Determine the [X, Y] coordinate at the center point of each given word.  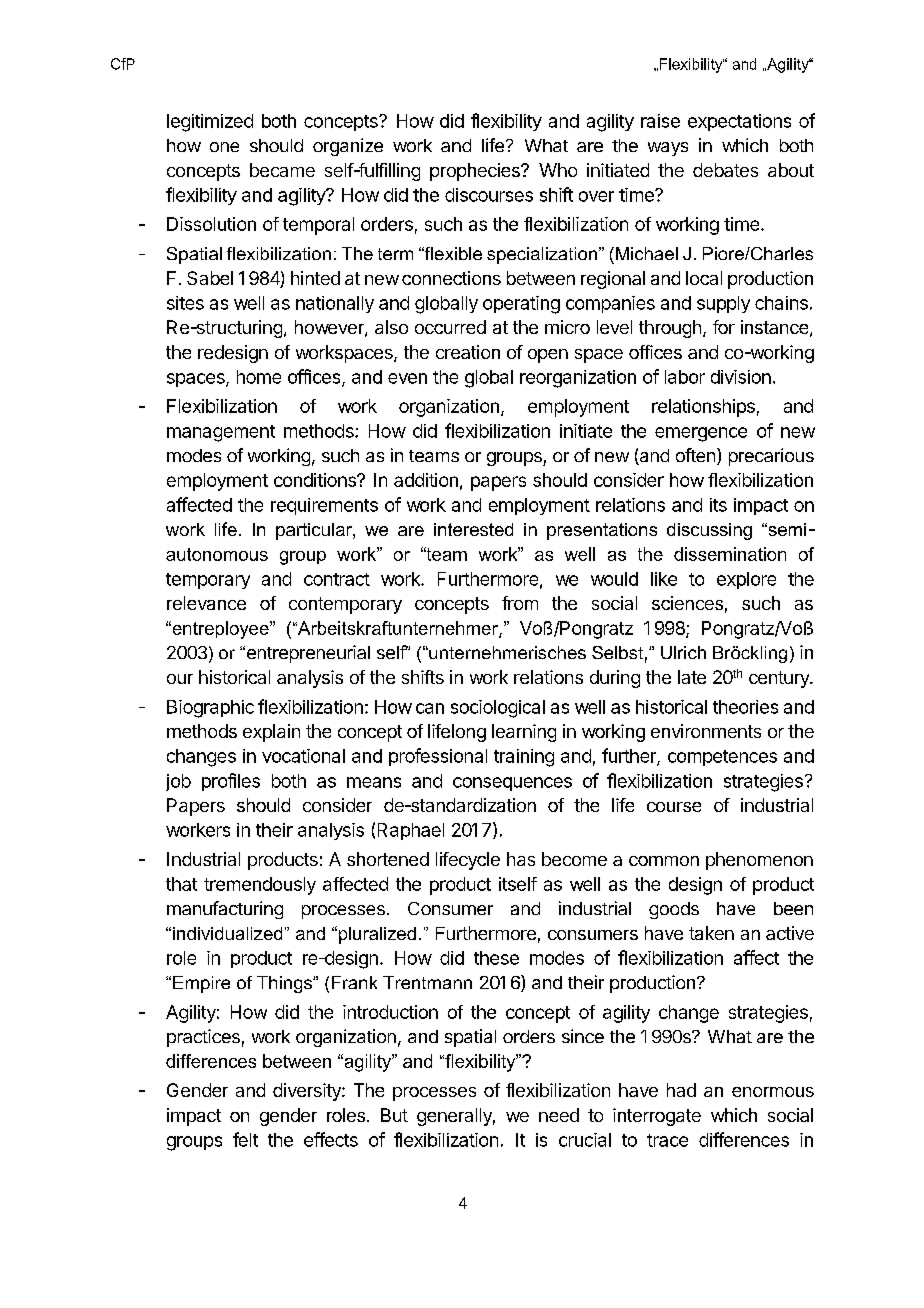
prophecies [476, 172]
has [521, 859]
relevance [206, 603]
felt [245, 1139]
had [681, 1090]
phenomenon [759, 861]
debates [725, 170]
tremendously [260, 886]
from [520, 603]
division [741, 377]
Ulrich [683, 652]
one [224, 147]
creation [468, 352]
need [559, 1115]
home [259, 377]
